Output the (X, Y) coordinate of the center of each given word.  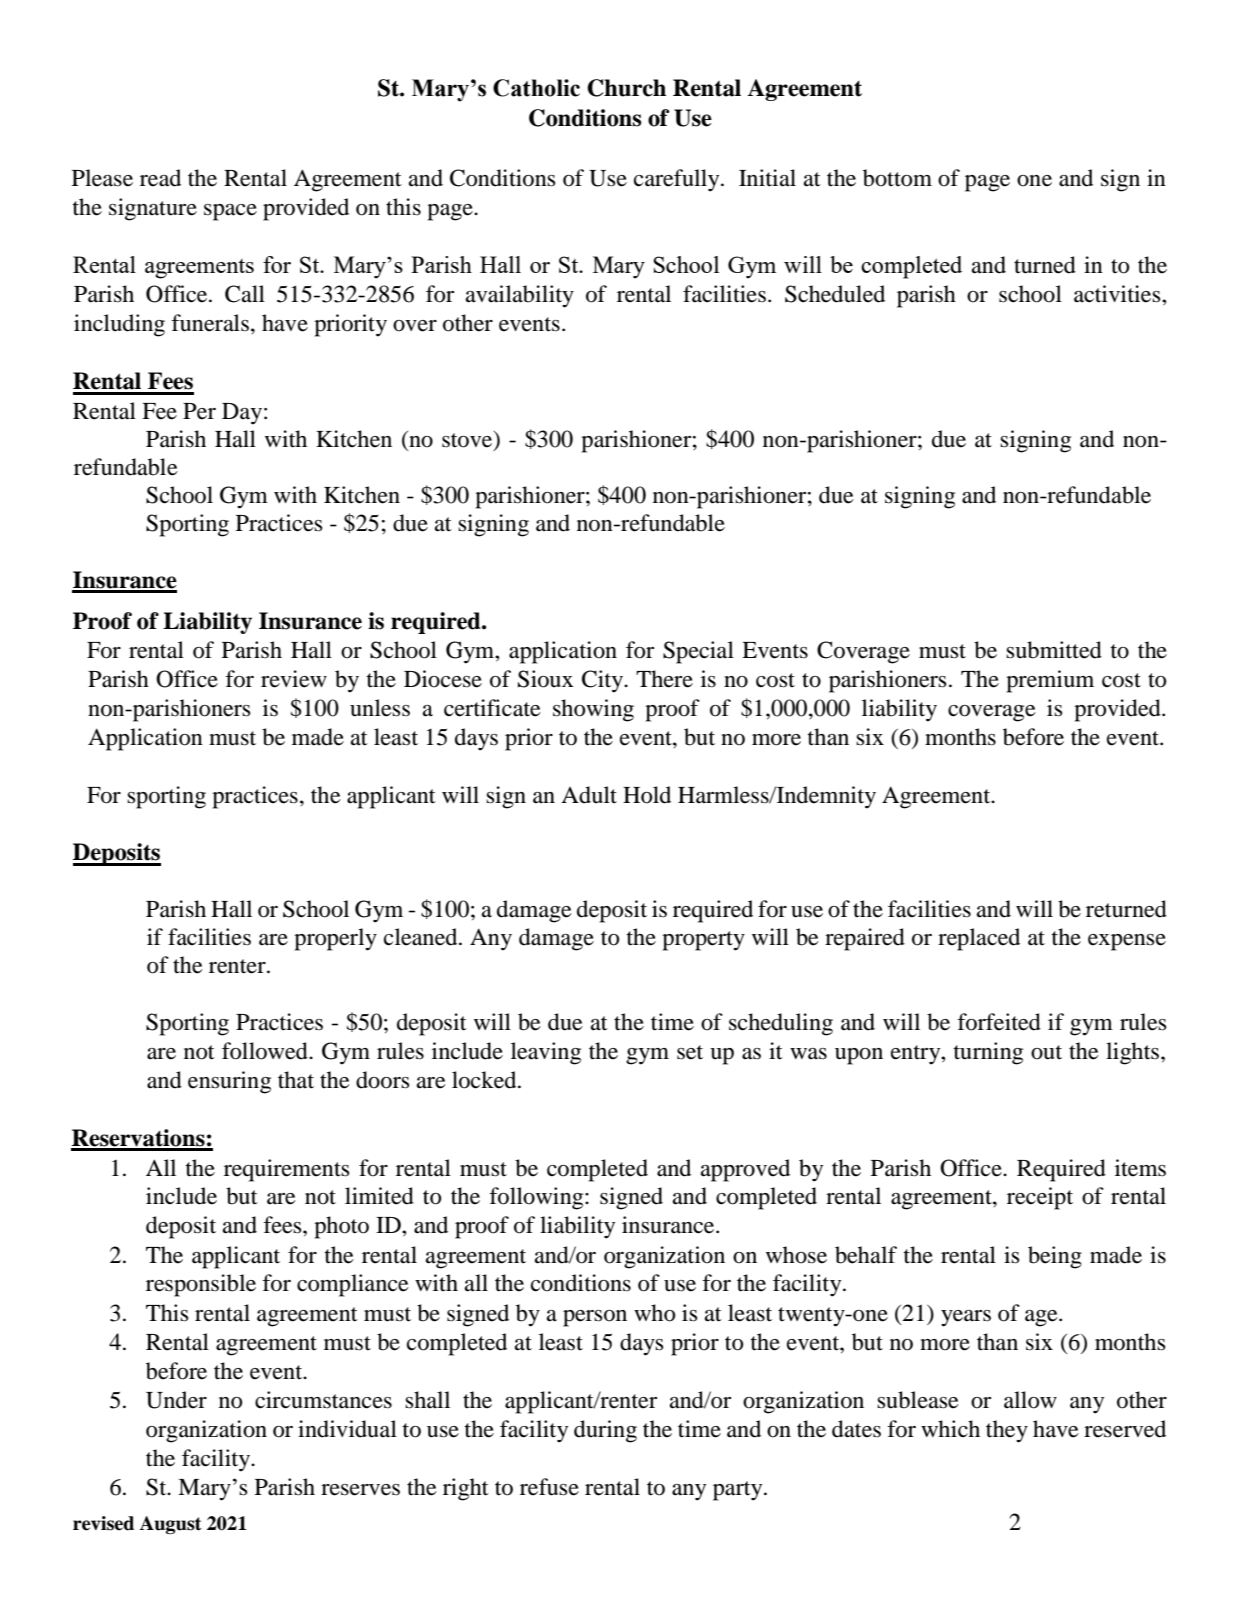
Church (626, 88)
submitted (1054, 650)
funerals (210, 323)
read (160, 178)
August (171, 1525)
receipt (1040, 1198)
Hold (647, 795)
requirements (287, 1170)
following (537, 1198)
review (294, 679)
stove (468, 440)
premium (1050, 681)
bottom (897, 178)
